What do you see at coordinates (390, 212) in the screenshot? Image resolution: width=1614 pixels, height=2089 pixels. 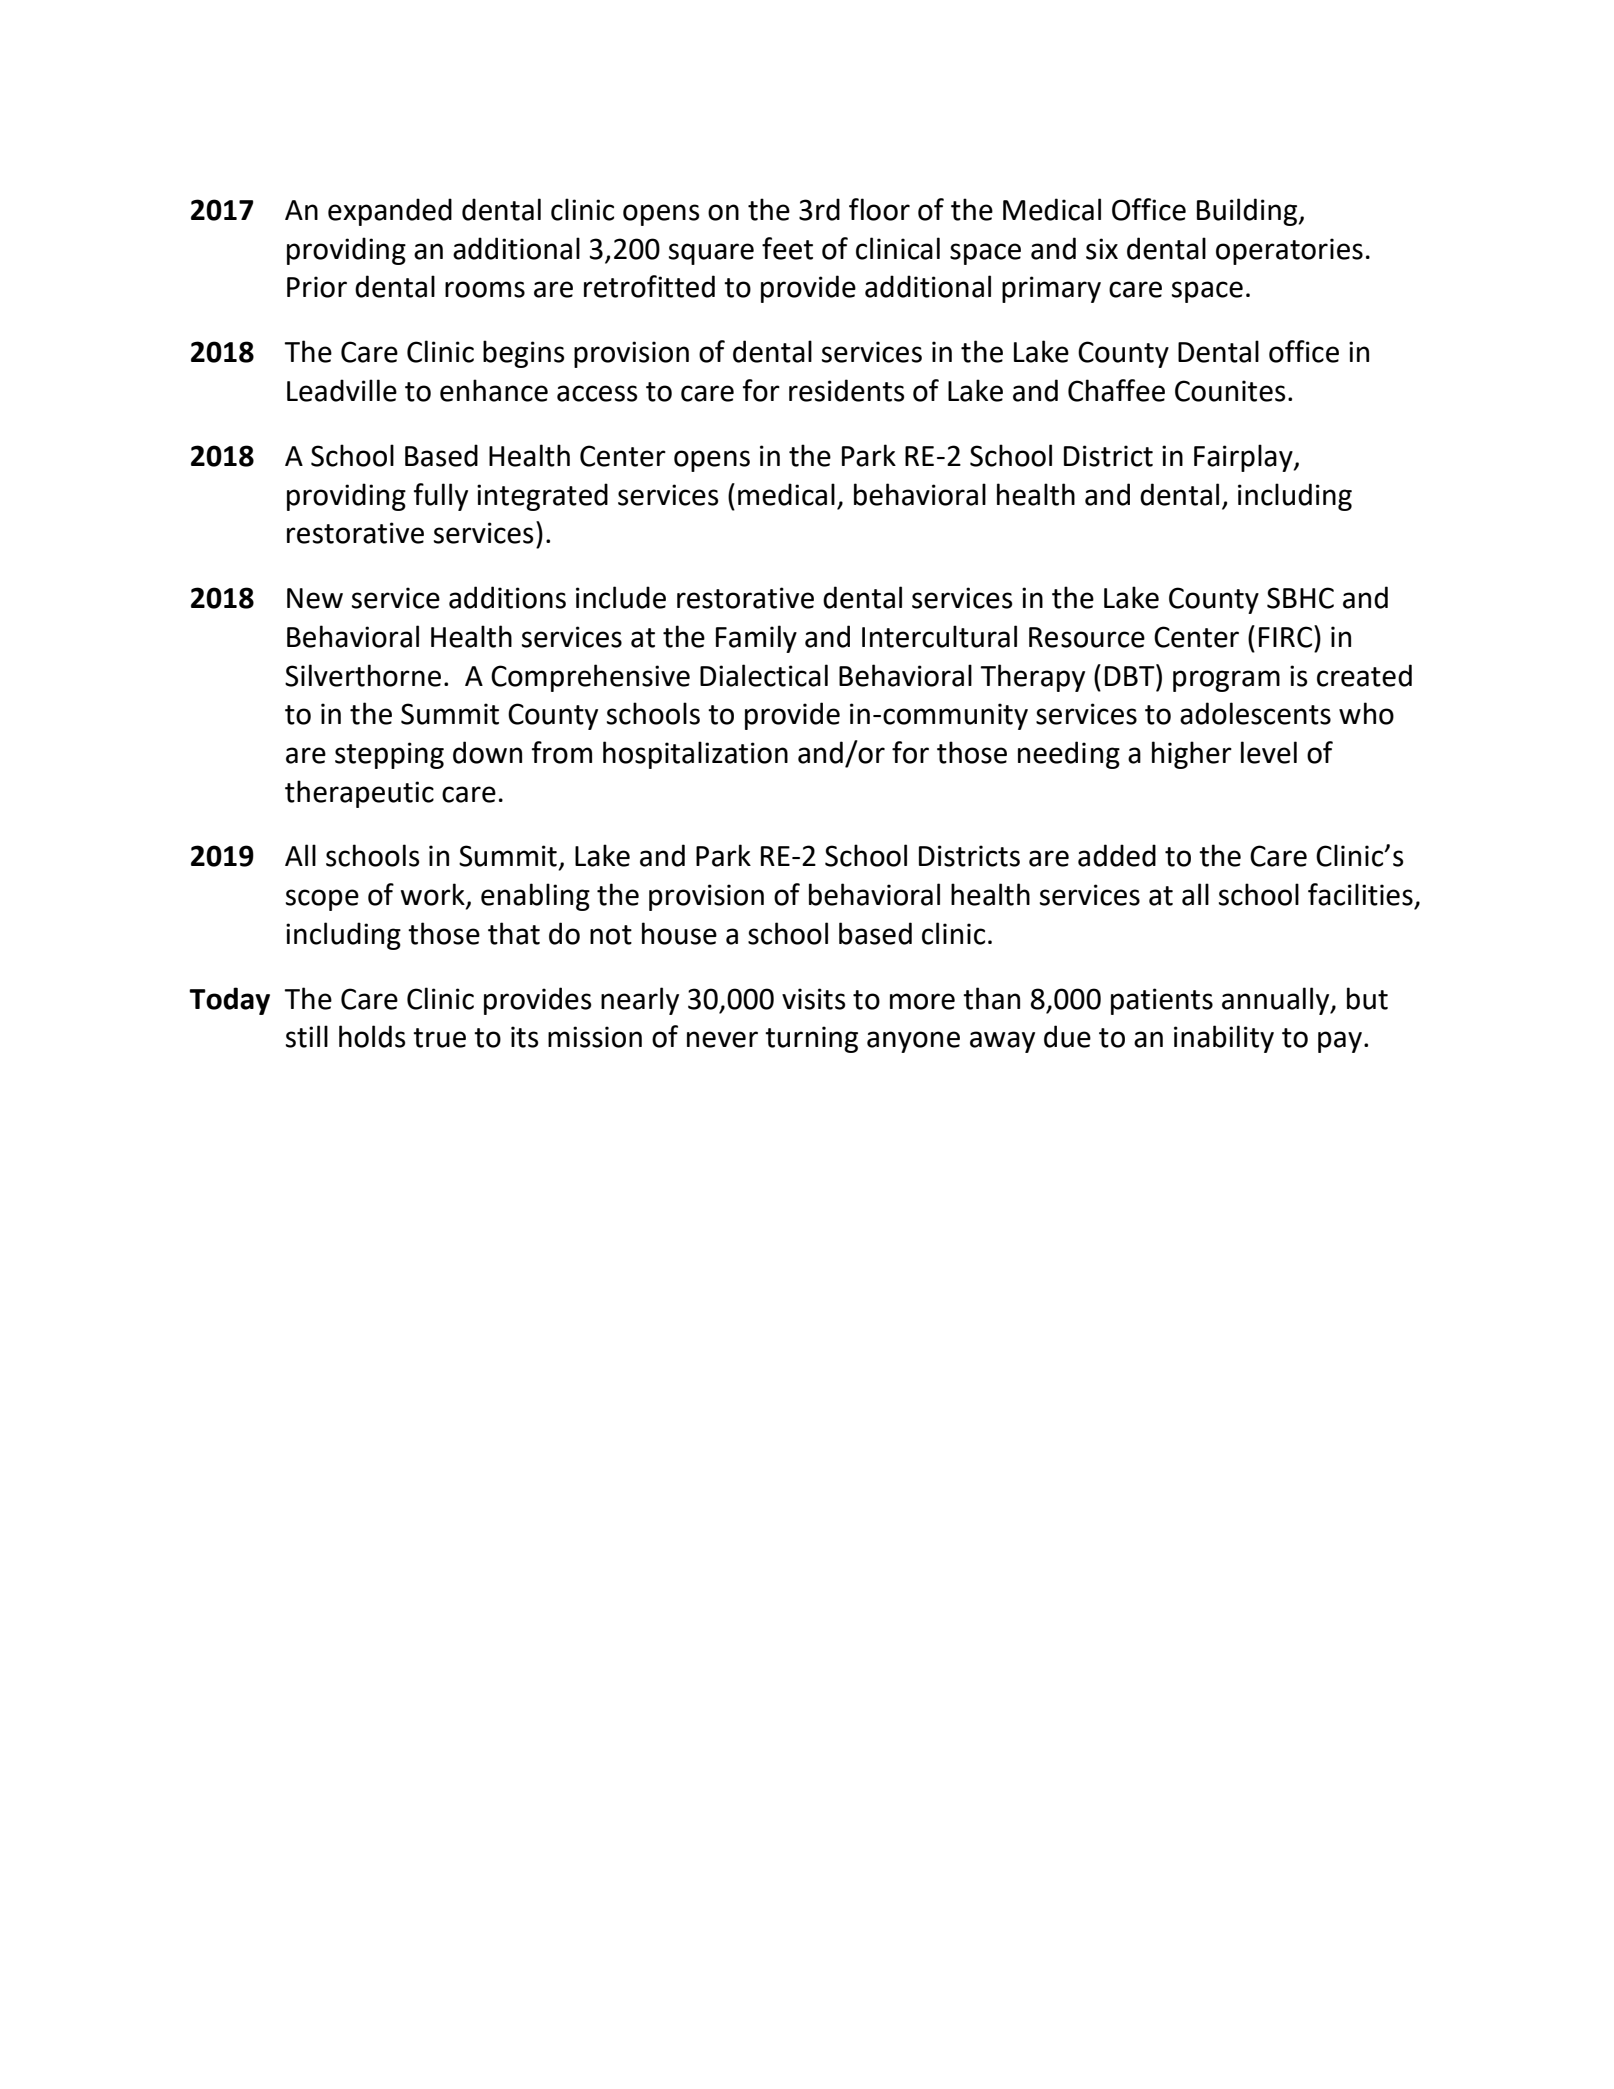 I see `expanded` at bounding box center [390, 212].
